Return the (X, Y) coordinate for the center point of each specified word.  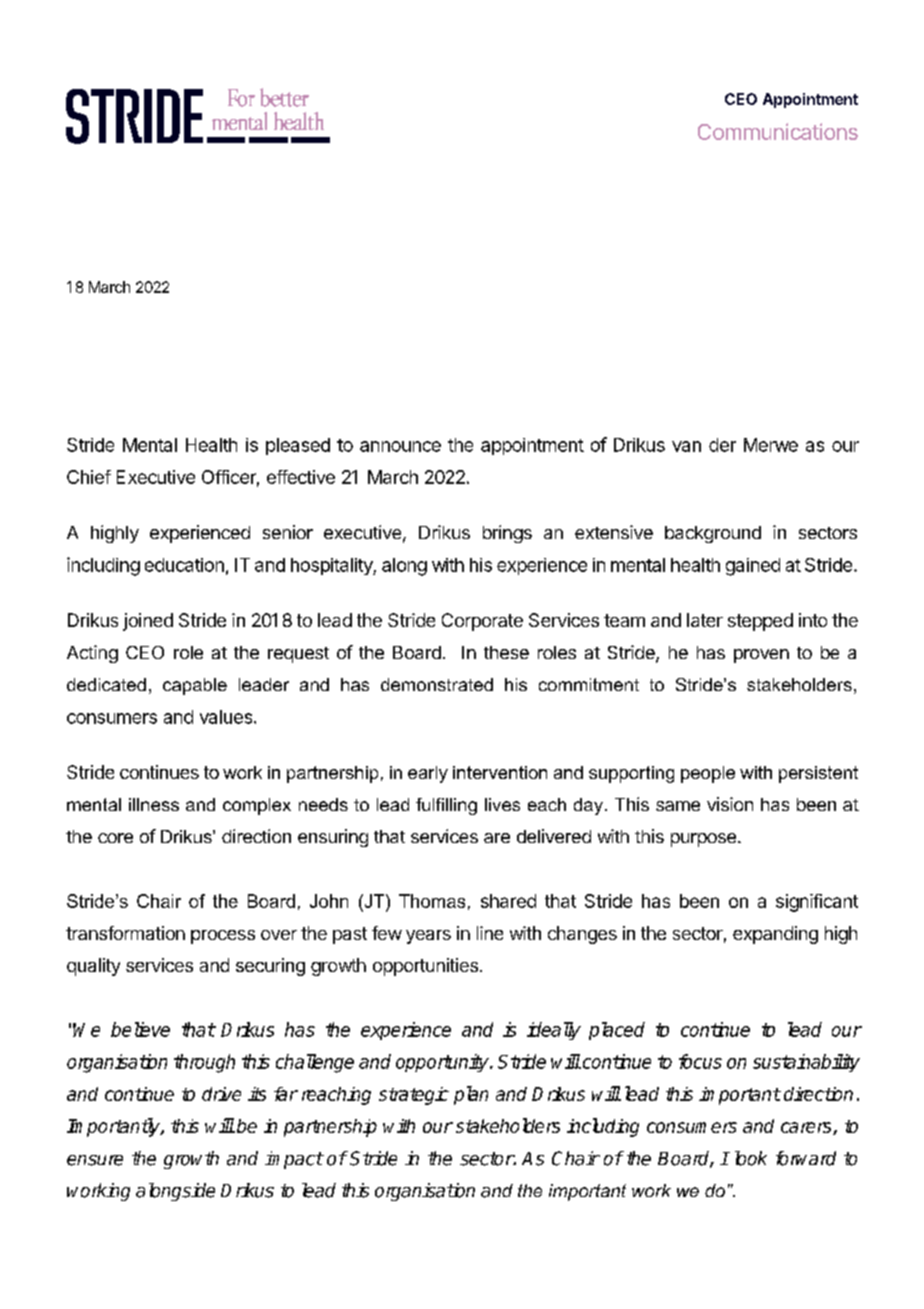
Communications (778, 131)
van (686, 446)
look (751, 1158)
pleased (298, 446)
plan (471, 1095)
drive (221, 1094)
